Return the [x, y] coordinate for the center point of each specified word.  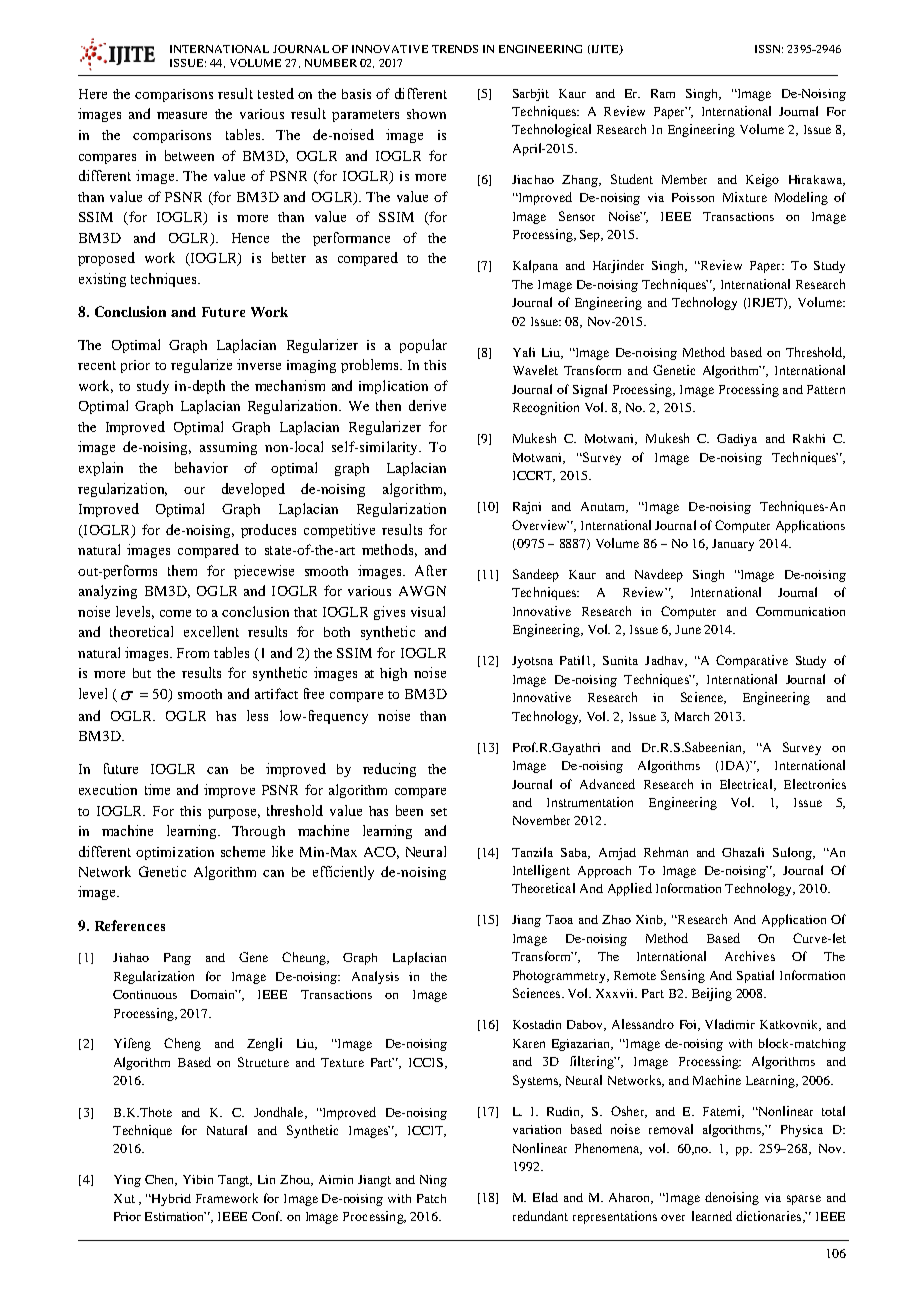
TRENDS [455, 49]
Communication [800, 611]
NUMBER [331, 63]
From [193, 653]
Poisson [693, 197]
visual [428, 611]
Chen [161, 1180]
